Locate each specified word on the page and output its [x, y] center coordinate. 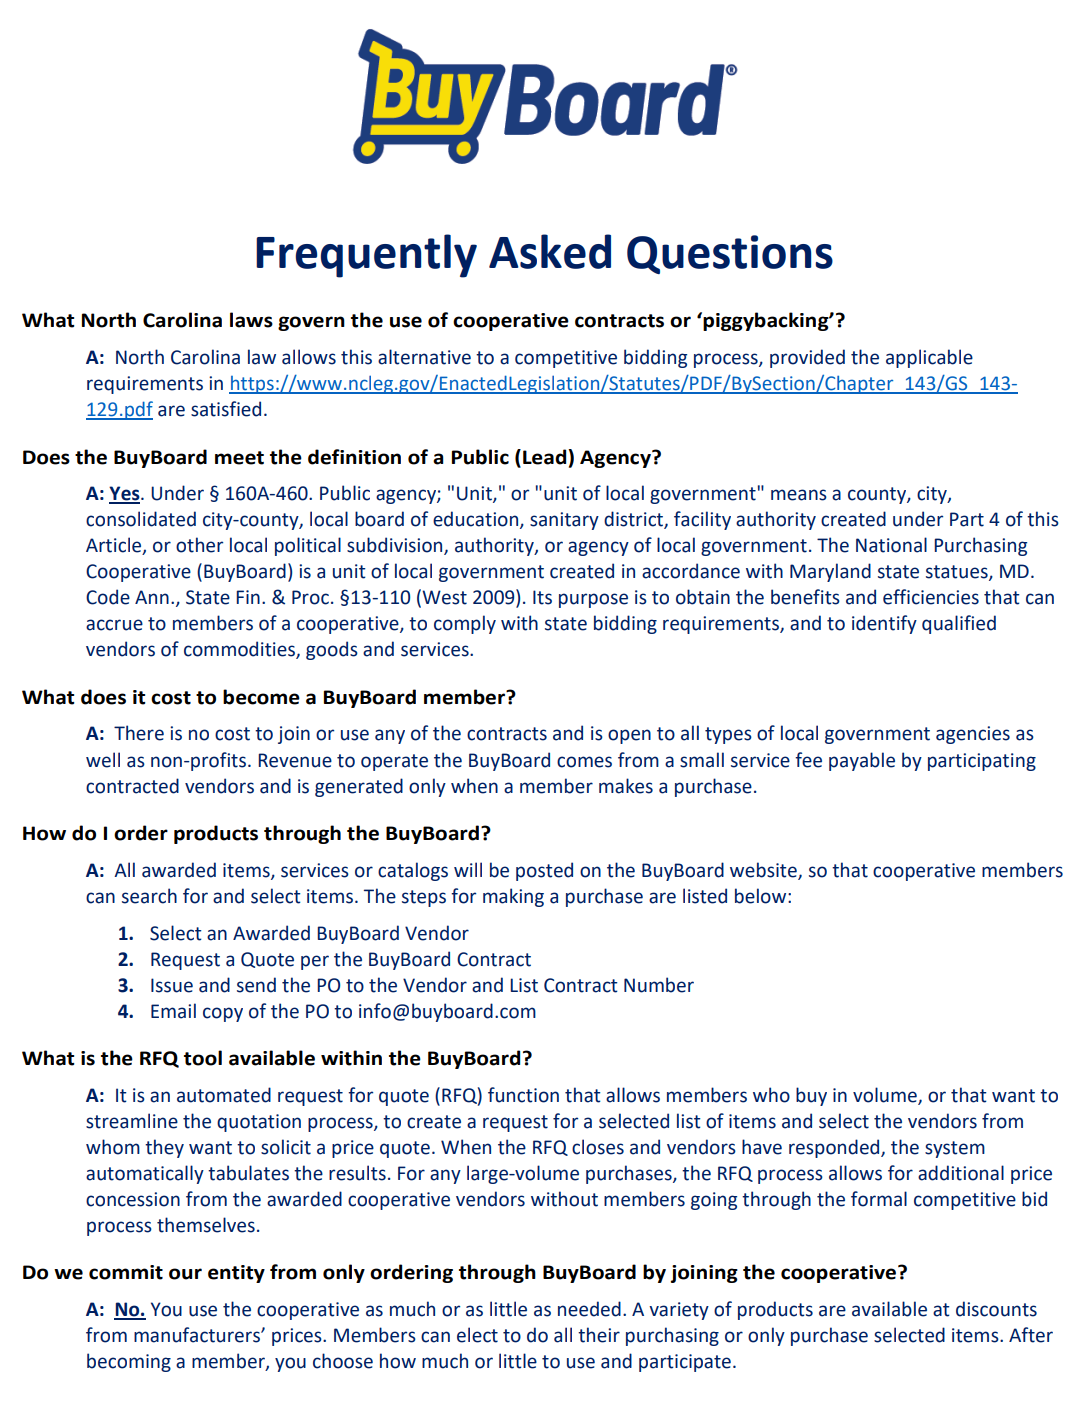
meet [239, 458]
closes [598, 1147]
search [149, 896]
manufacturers [198, 1335]
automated [224, 1095]
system [955, 1149]
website [764, 870]
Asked [550, 251]
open [629, 736]
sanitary [564, 521]
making [513, 897]
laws [251, 320]
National [891, 545]
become [261, 697]
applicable [929, 358]
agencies [973, 735]
